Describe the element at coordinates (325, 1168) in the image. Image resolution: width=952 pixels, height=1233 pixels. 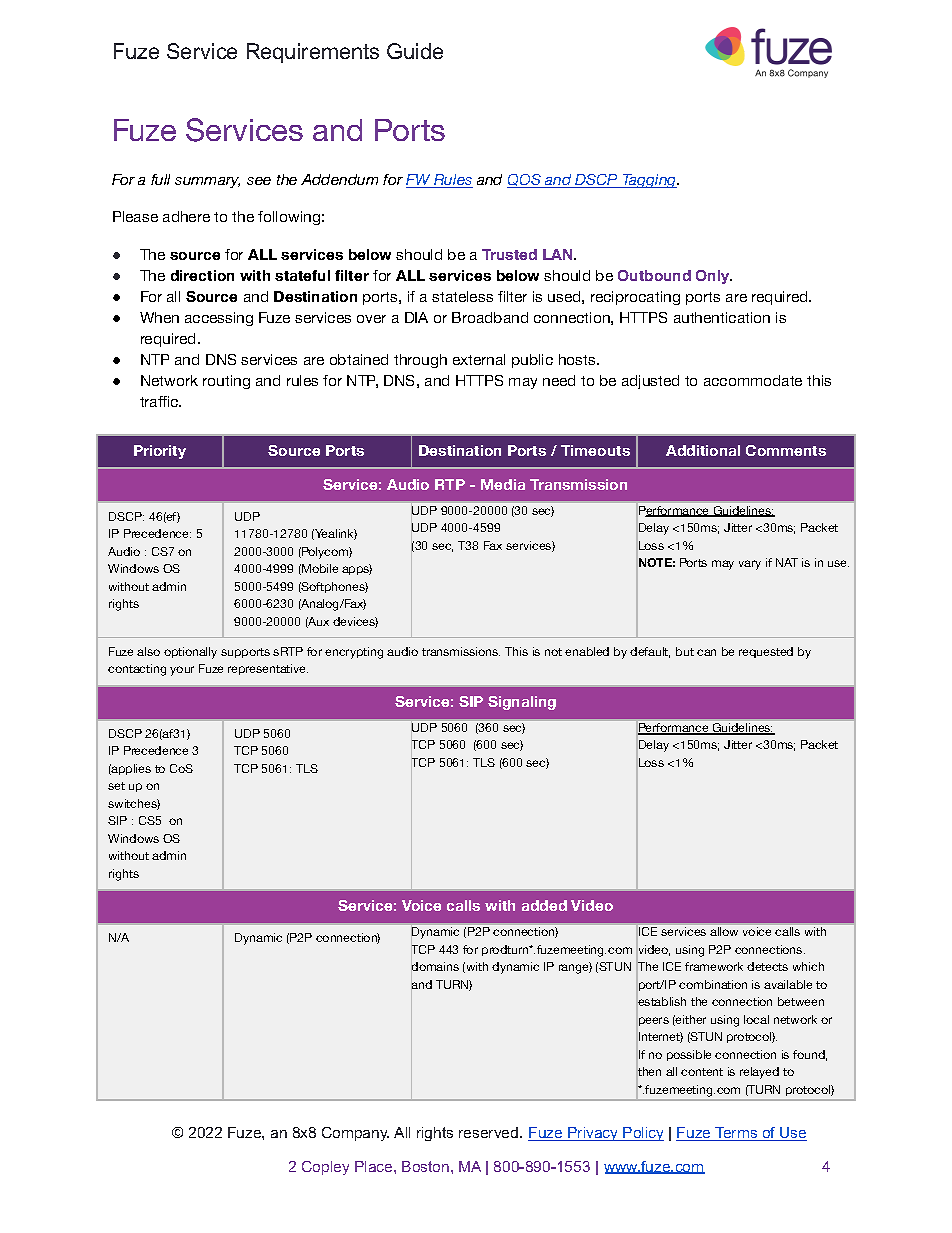
I see `Copley` at that location.
